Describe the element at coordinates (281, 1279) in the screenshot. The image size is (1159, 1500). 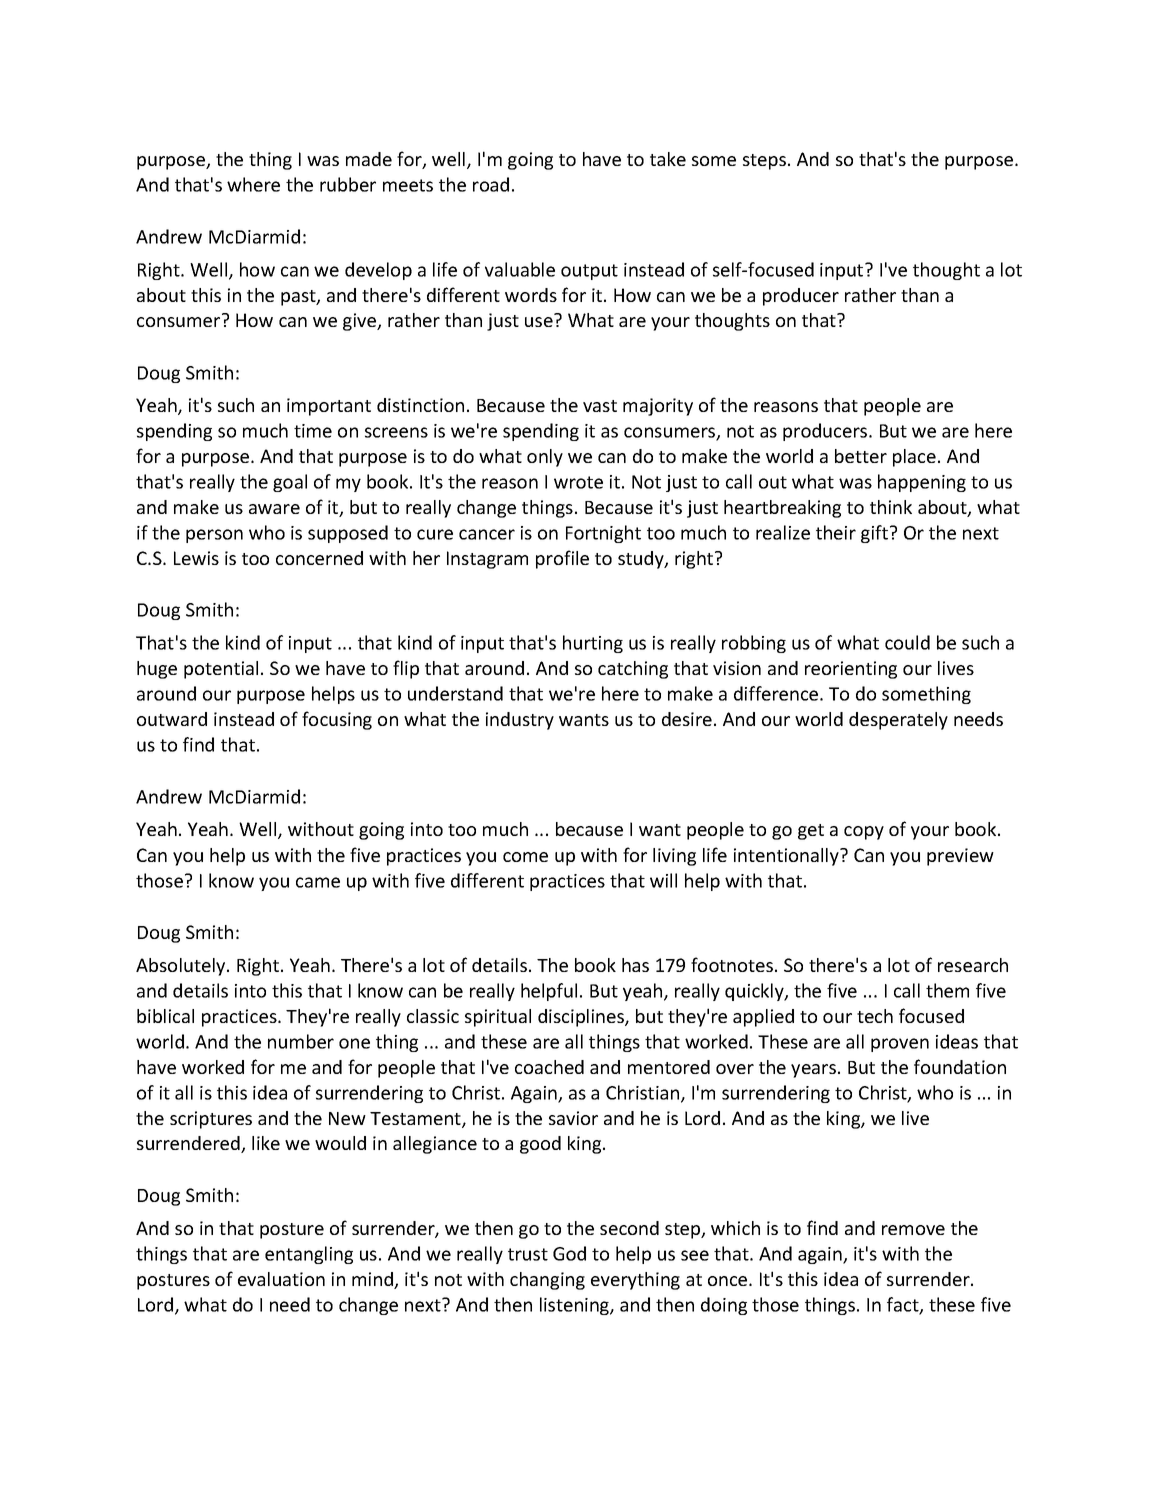
I see `evaluation` at that location.
